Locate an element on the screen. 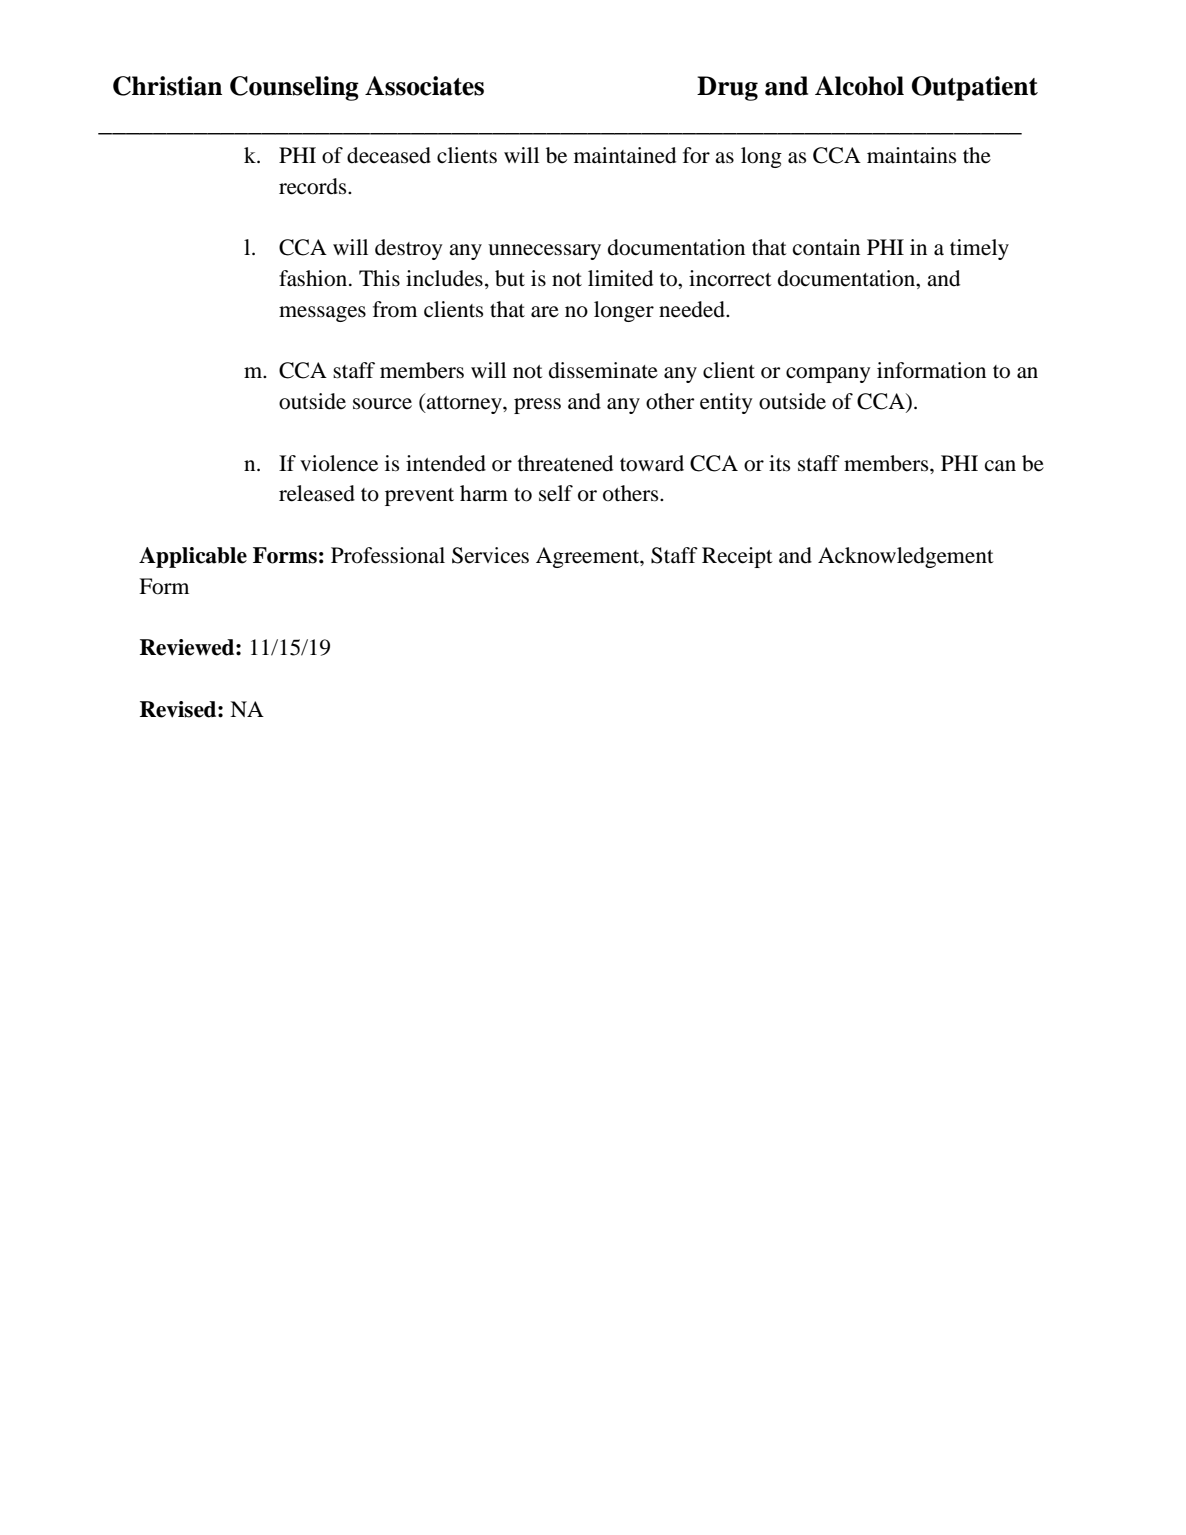  maintains is located at coordinates (911, 155).
